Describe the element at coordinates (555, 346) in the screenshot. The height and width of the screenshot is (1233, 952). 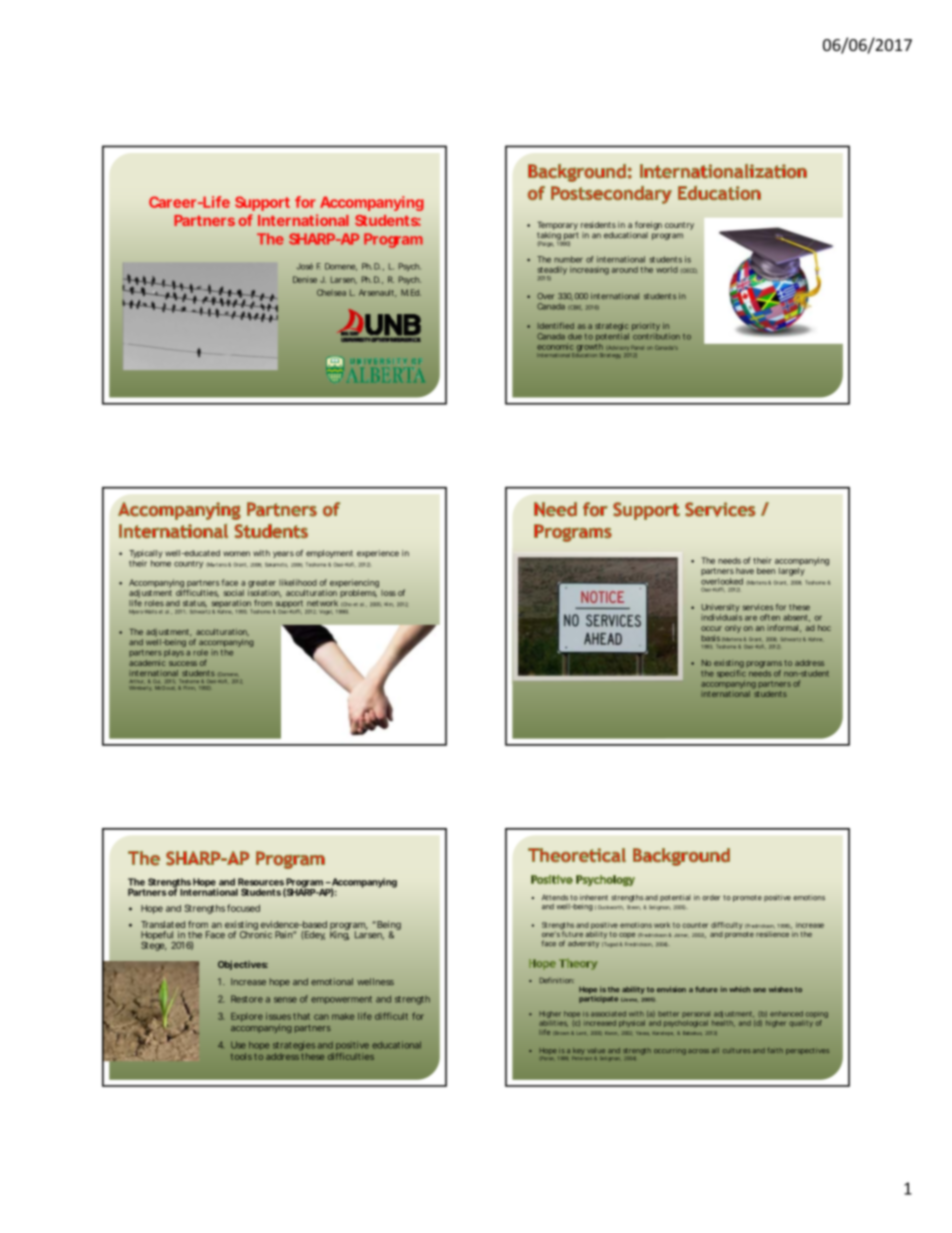
I see `economic` at that location.
